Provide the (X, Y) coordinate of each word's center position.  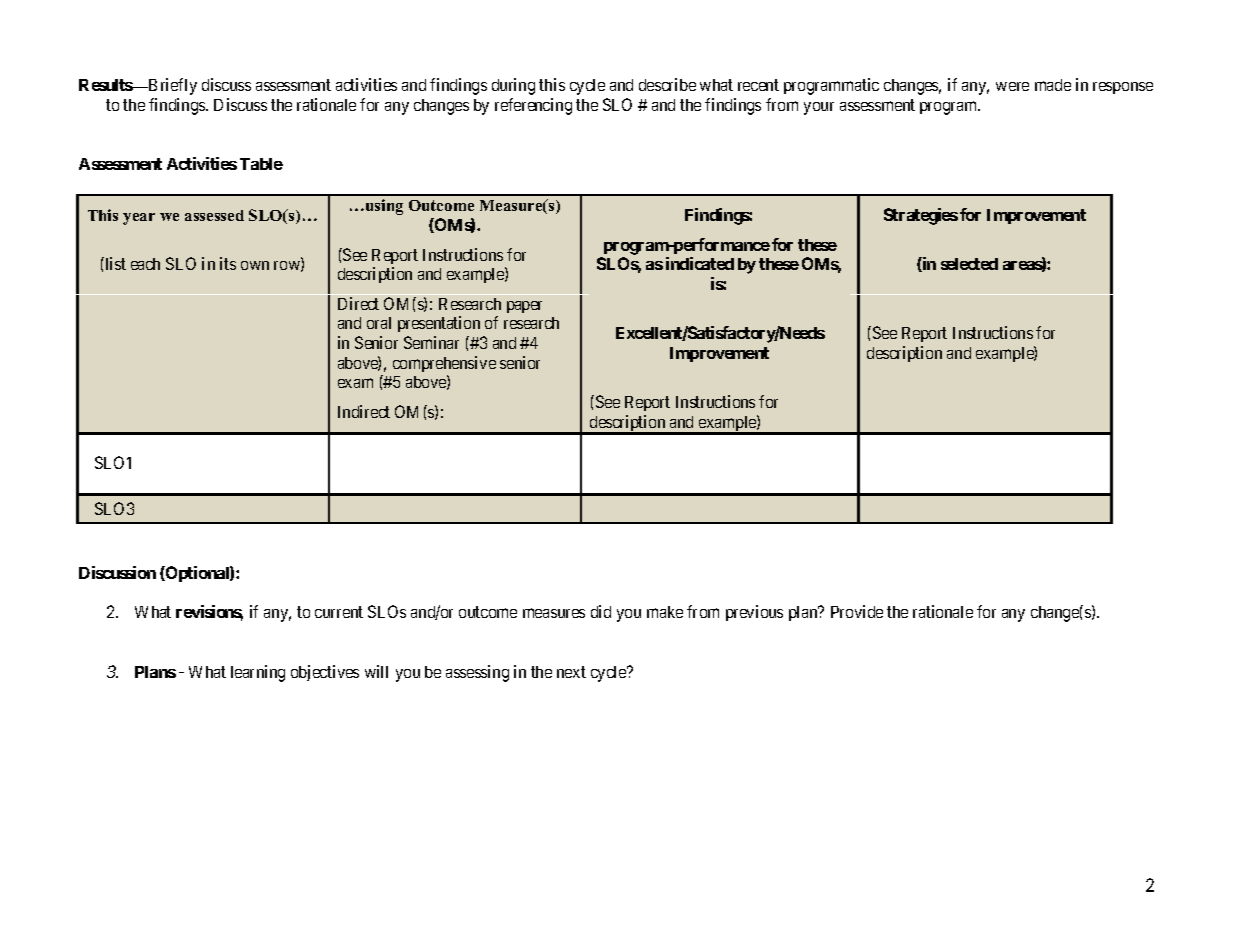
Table (261, 164)
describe (667, 84)
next (571, 672)
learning (258, 673)
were (1012, 86)
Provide (857, 611)
